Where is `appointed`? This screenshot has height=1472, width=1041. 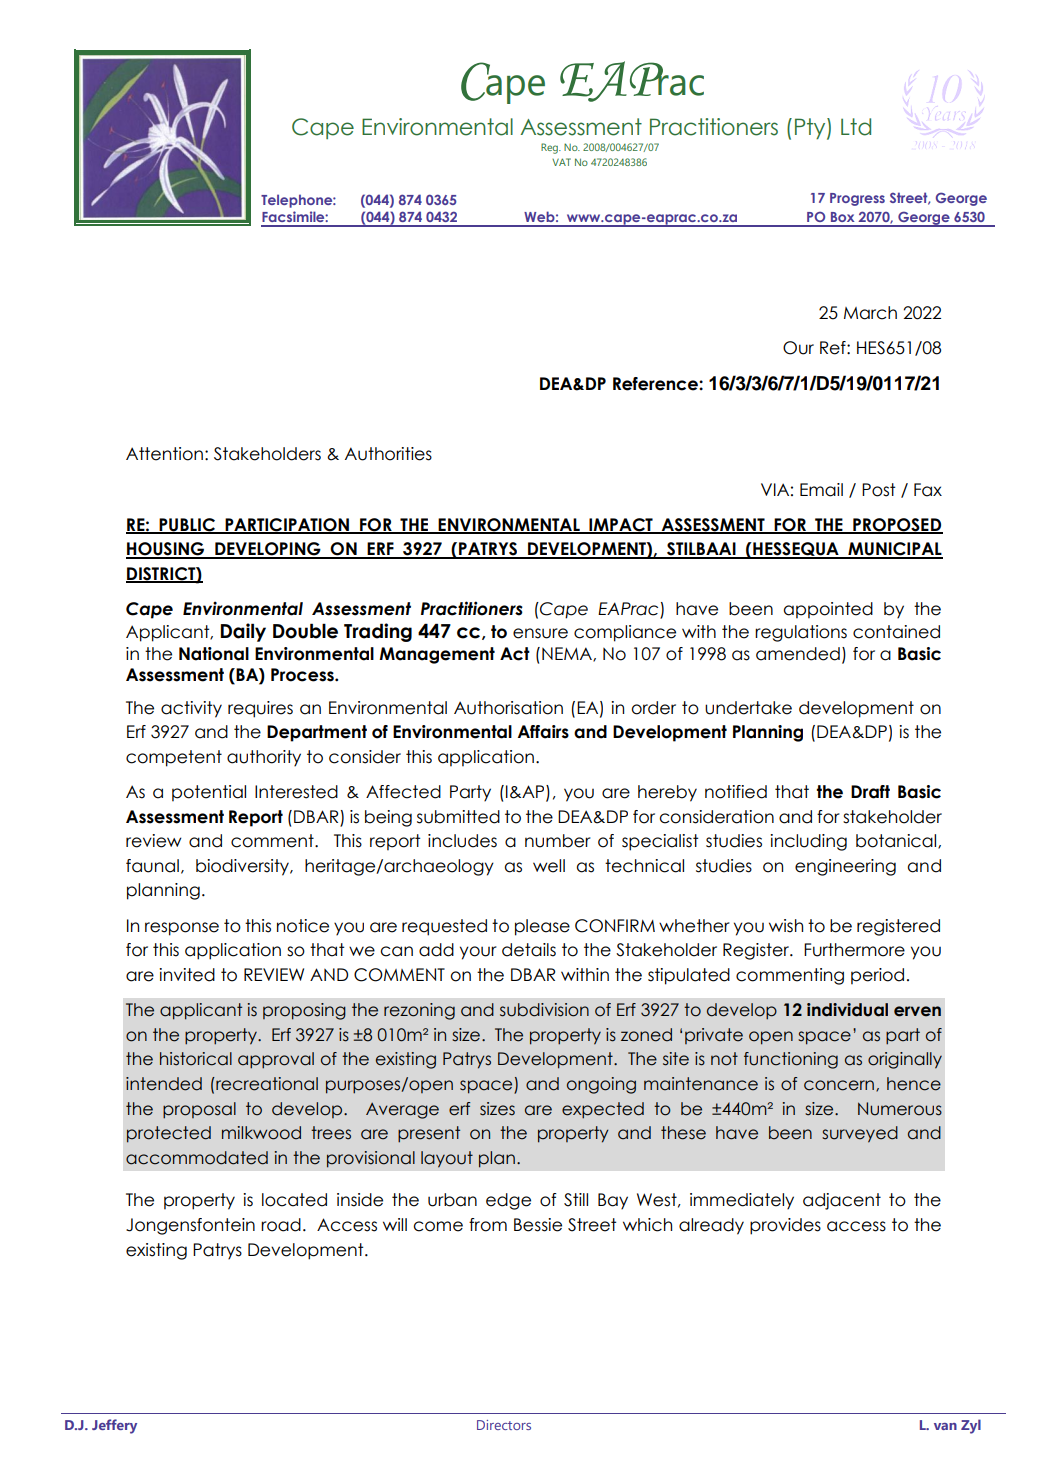
appointed is located at coordinates (828, 610).
